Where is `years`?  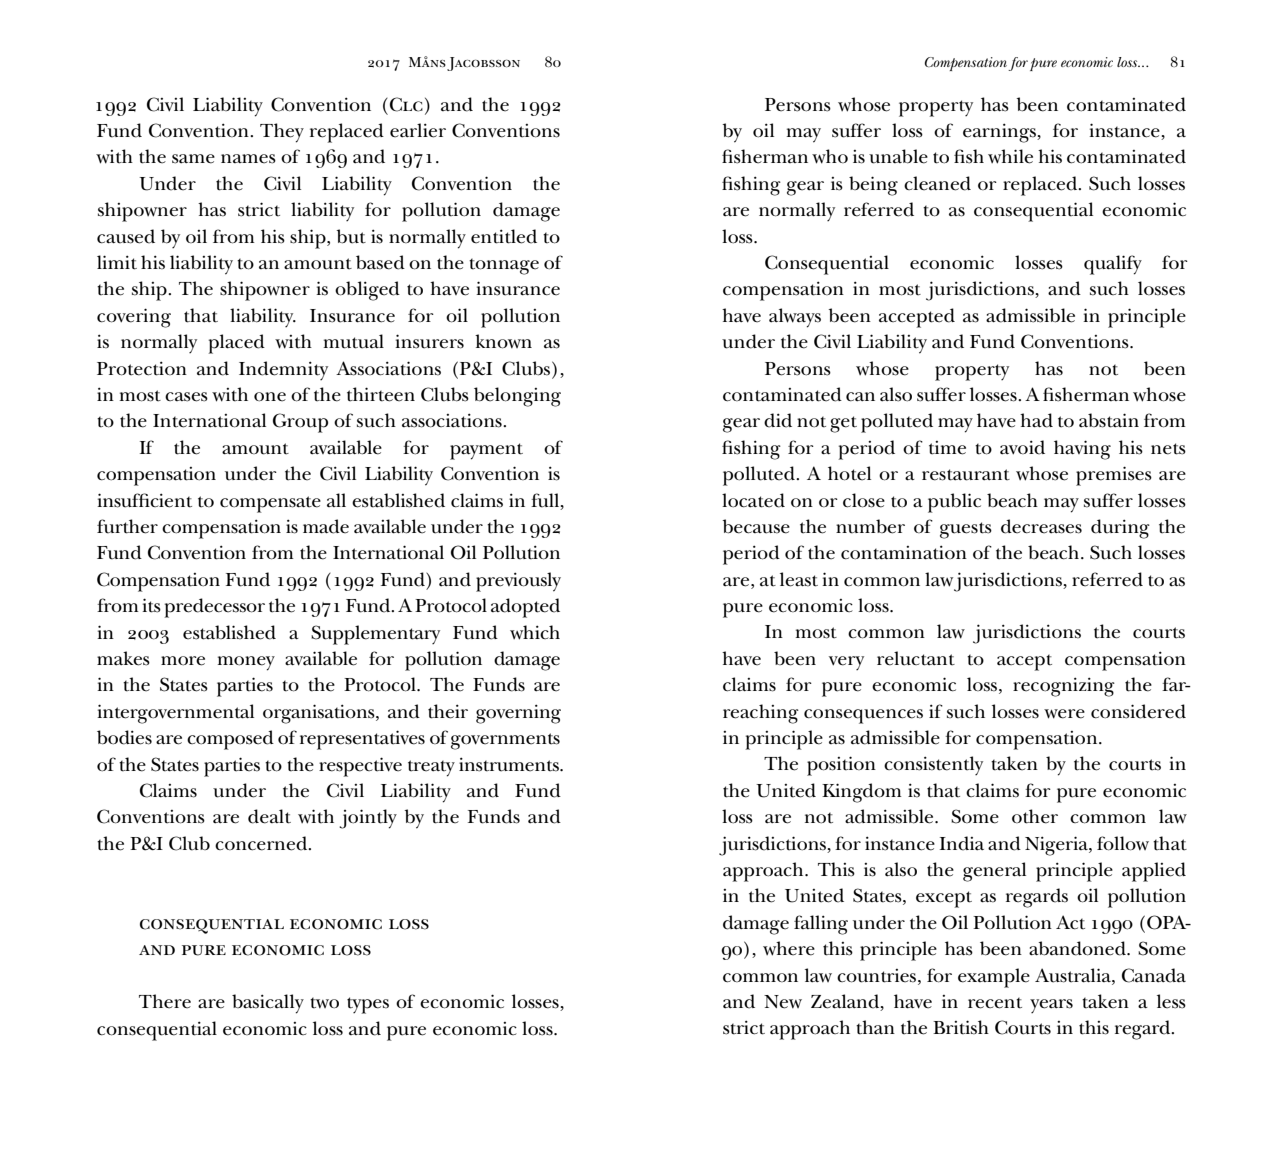
years is located at coordinates (1051, 1006).
